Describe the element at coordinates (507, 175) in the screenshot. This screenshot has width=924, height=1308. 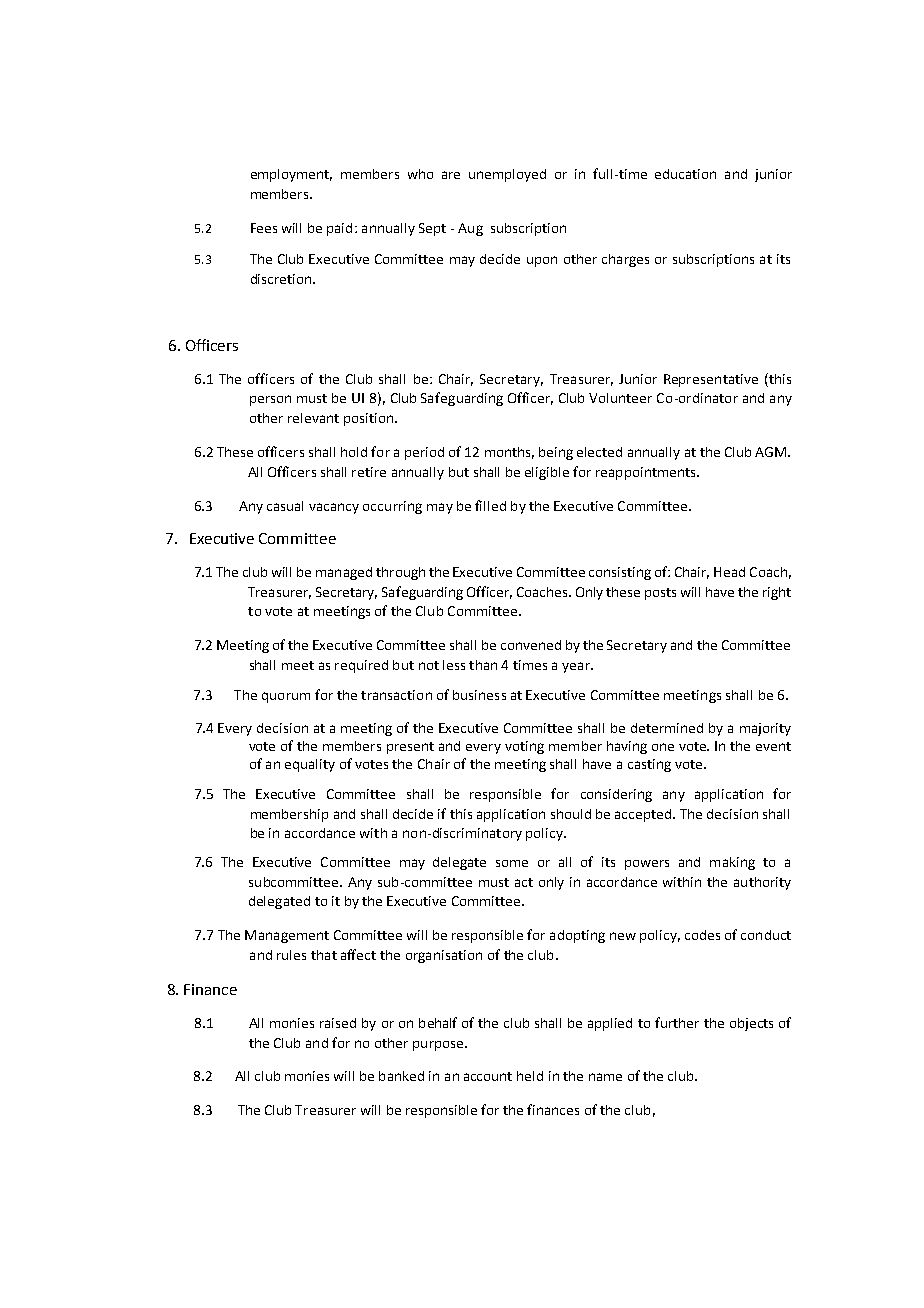
I see `unemployed` at that location.
